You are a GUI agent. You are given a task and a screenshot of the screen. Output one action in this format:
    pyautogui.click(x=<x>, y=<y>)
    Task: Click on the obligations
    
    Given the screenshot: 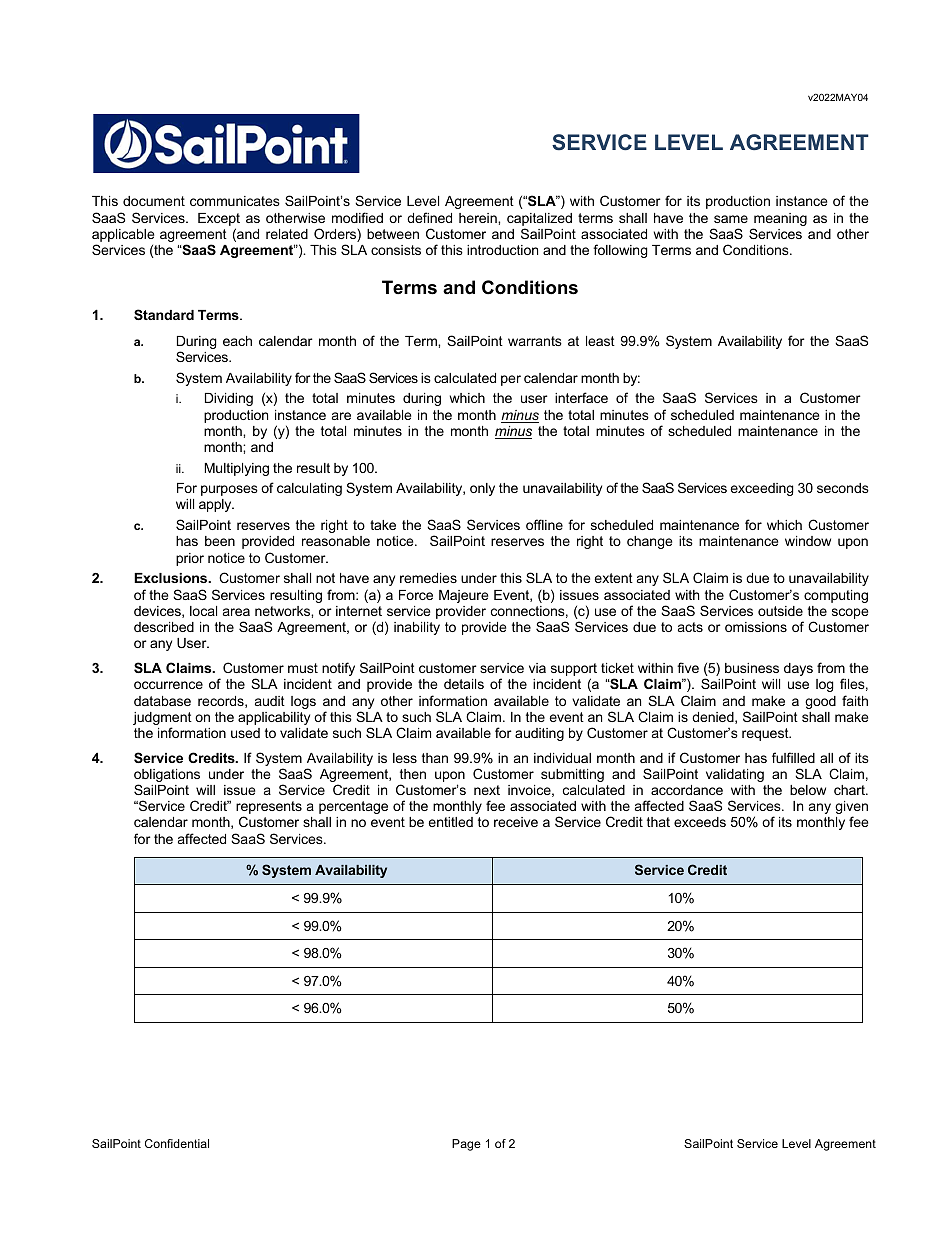 What is the action you would take?
    pyautogui.click(x=167, y=777)
